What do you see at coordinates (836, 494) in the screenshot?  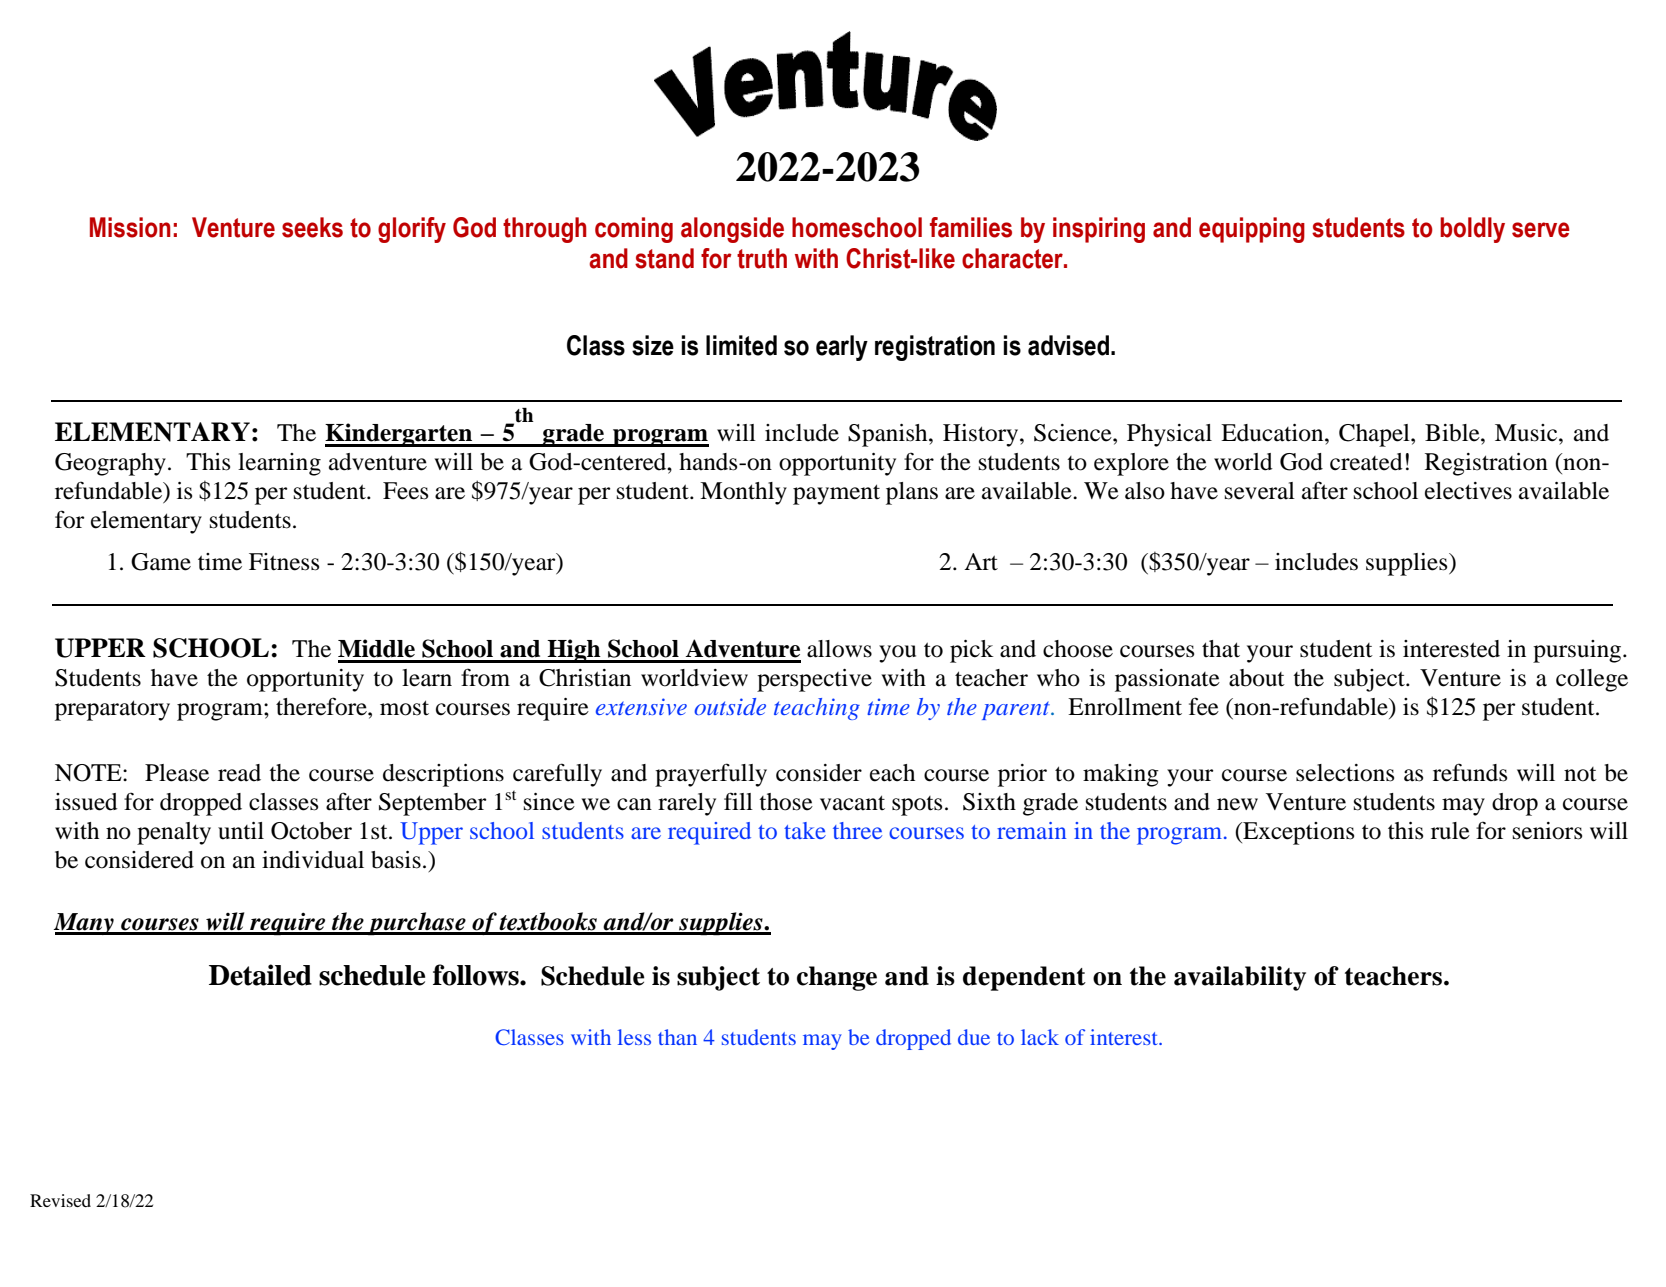 I see `payment` at bounding box center [836, 494].
